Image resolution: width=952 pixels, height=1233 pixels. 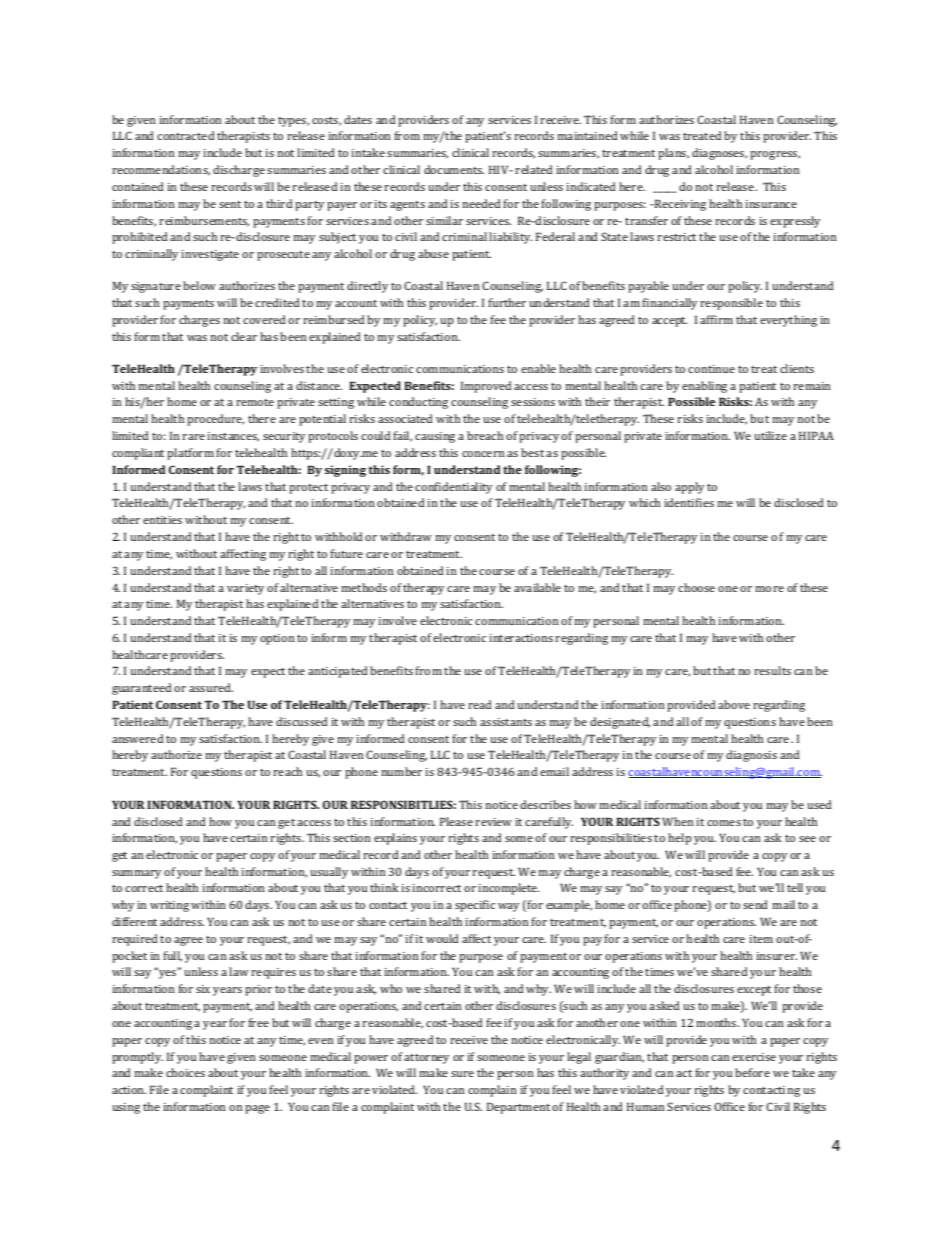 What do you see at coordinates (518, 1108) in the screenshot?
I see `Department` at bounding box center [518, 1108].
